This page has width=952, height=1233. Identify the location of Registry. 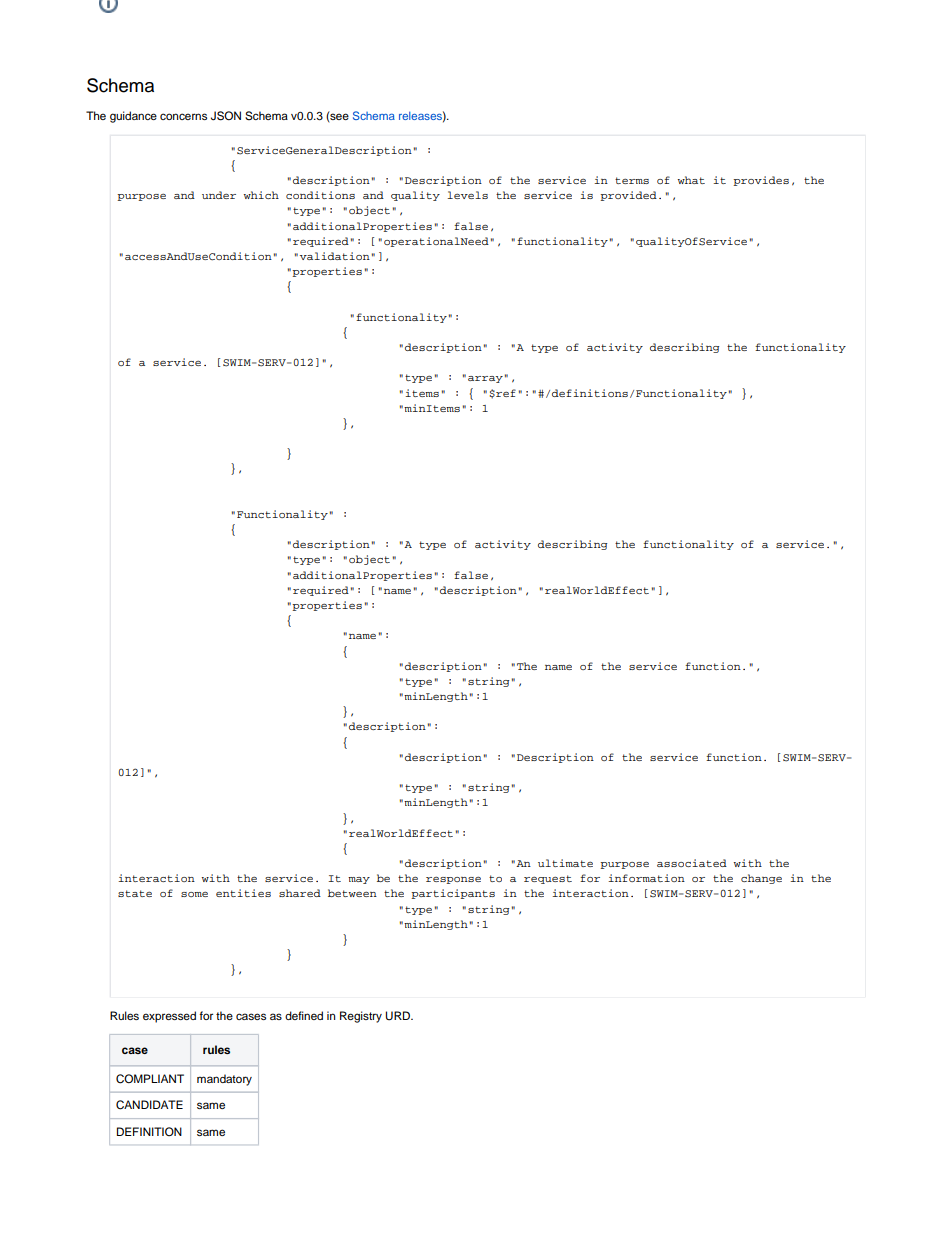
(361, 1017).
